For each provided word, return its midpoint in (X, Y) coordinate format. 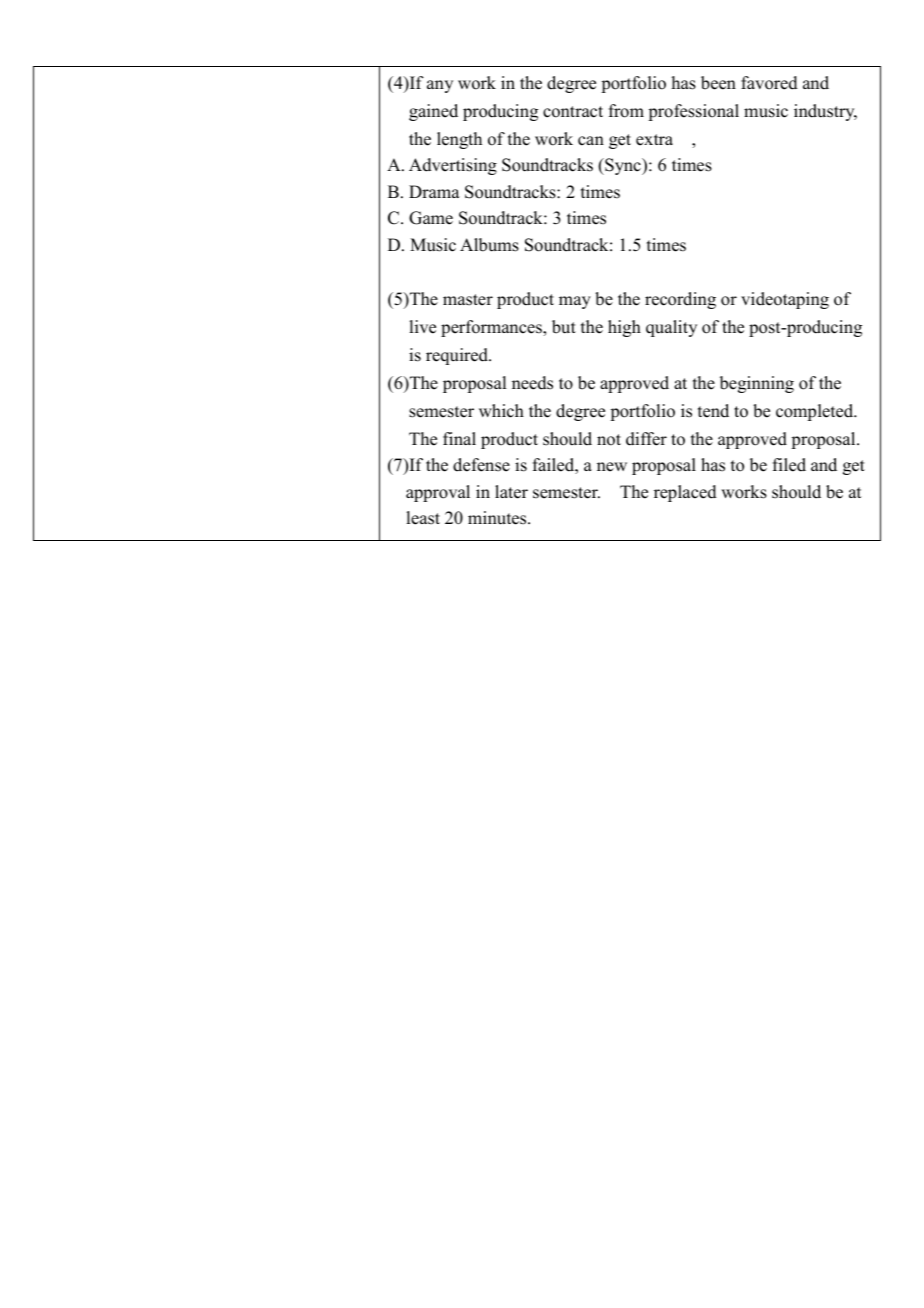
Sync (623, 166)
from (626, 111)
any (440, 86)
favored (769, 83)
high (624, 328)
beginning (757, 384)
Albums (489, 245)
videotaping (785, 300)
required (458, 356)
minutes (498, 518)
